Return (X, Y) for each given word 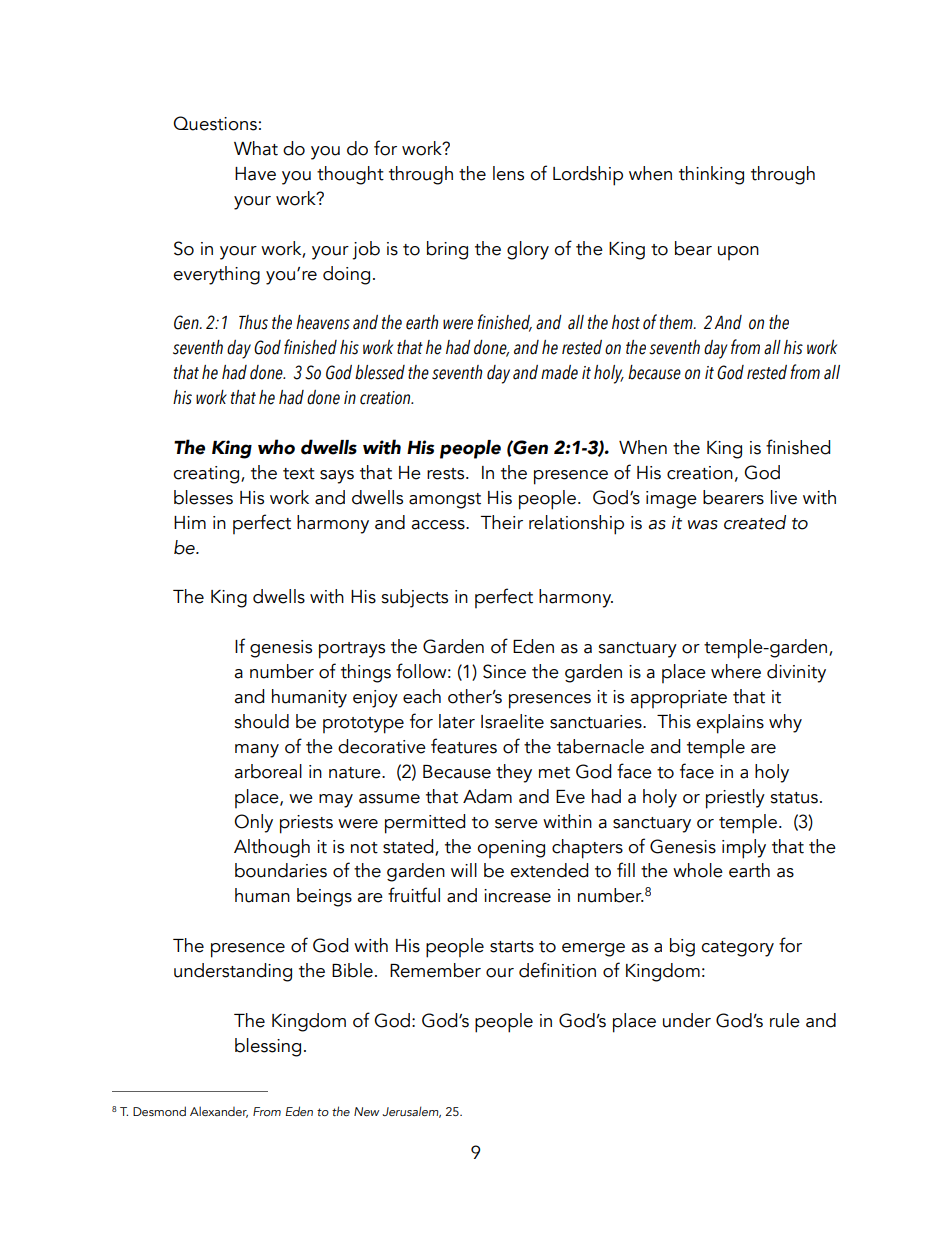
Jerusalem (411, 1112)
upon (738, 253)
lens (508, 173)
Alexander (219, 1112)
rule (785, 1020)
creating (207, 475)
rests (447, 474)
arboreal (268, 771)
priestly (735, 799)
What (256, 148)
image (671, 500)
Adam (487, 796)
